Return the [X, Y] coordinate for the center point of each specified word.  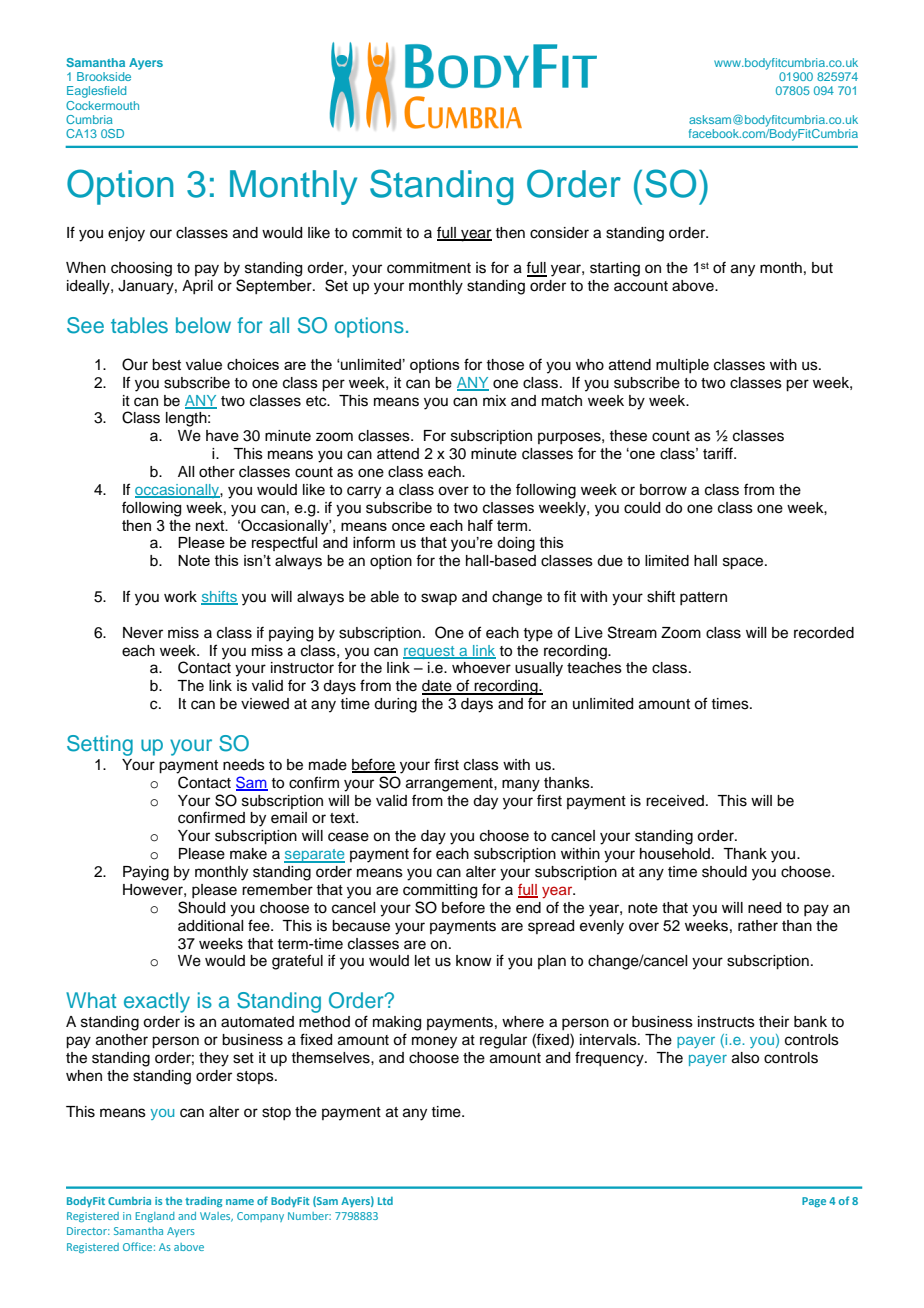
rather [758, 926]
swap [439, 599]
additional [210, 926]
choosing [141, 269]
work [180, 597]
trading [203, 1202]
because [361, 926]
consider [559, 233]
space [744, 563]
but [822, 268]
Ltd [385, 1201]
